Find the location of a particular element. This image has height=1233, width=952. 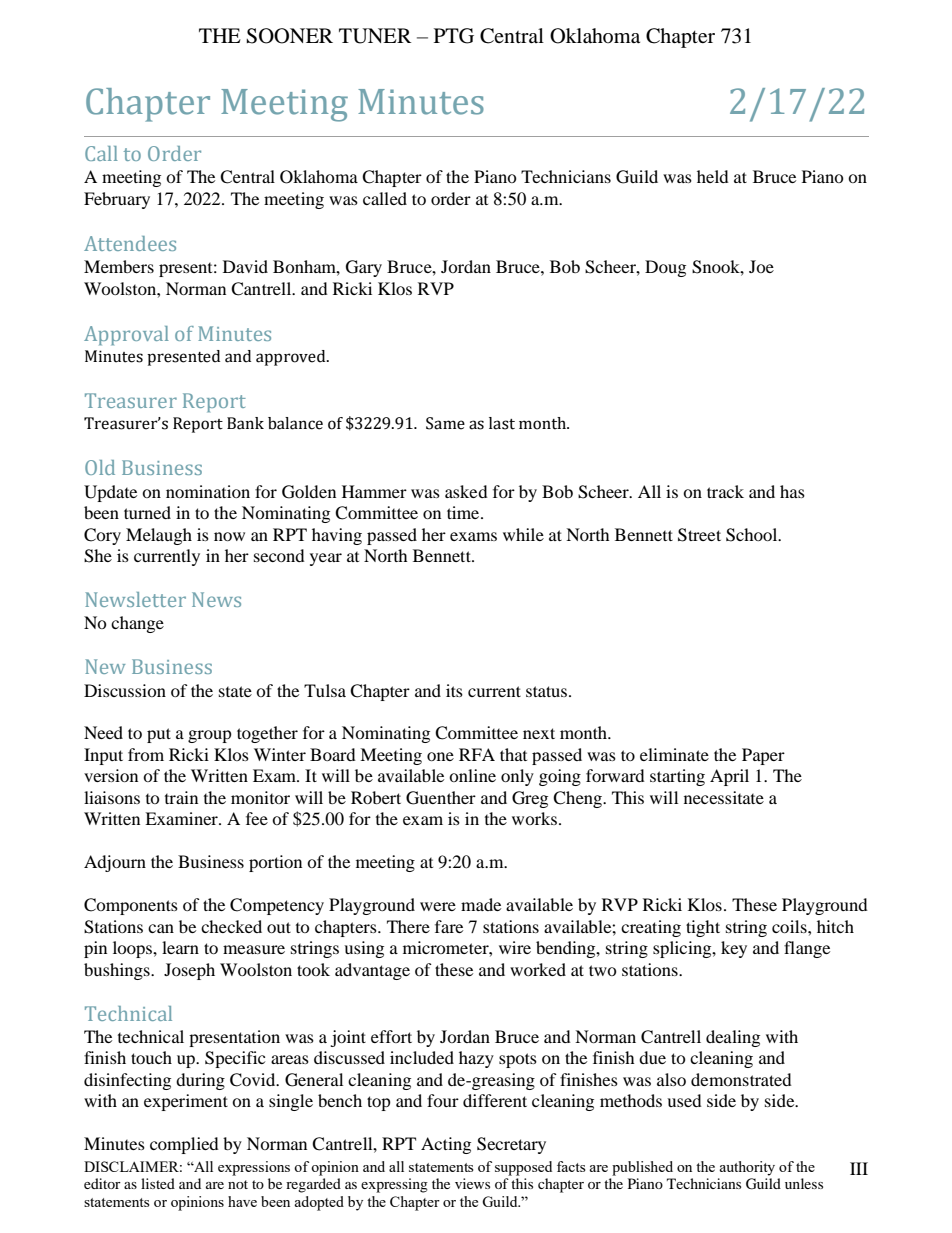

complied is located at coordinates (184, 1145).
